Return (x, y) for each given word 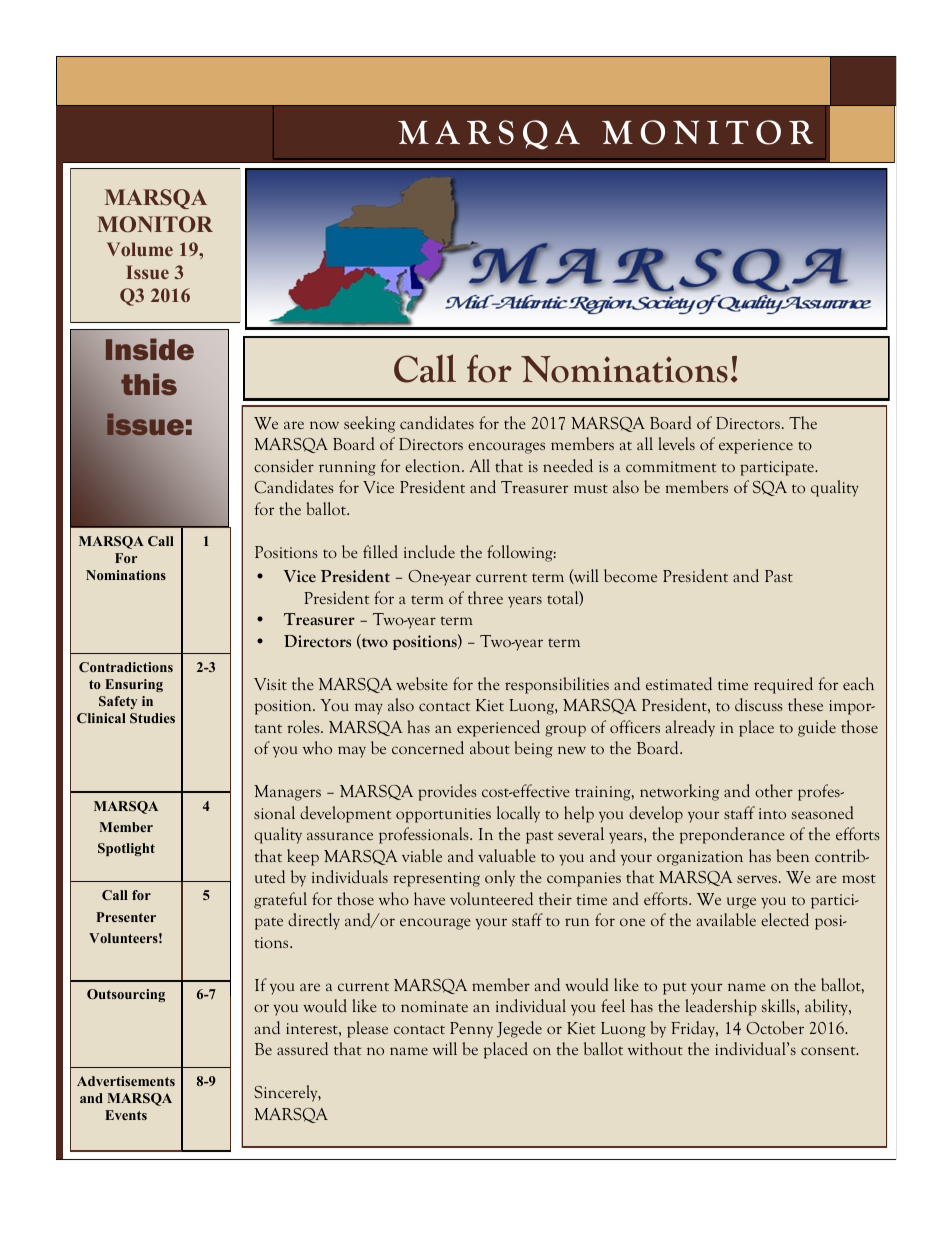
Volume (140, 249)
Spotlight (126, 849)
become (630, 575)
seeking (369, 424)
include (429, 551)
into (772, 813)
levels (677, 443)
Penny (471, 1030)
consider (284, 465)
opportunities (443, 815)
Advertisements (126, 1081)
